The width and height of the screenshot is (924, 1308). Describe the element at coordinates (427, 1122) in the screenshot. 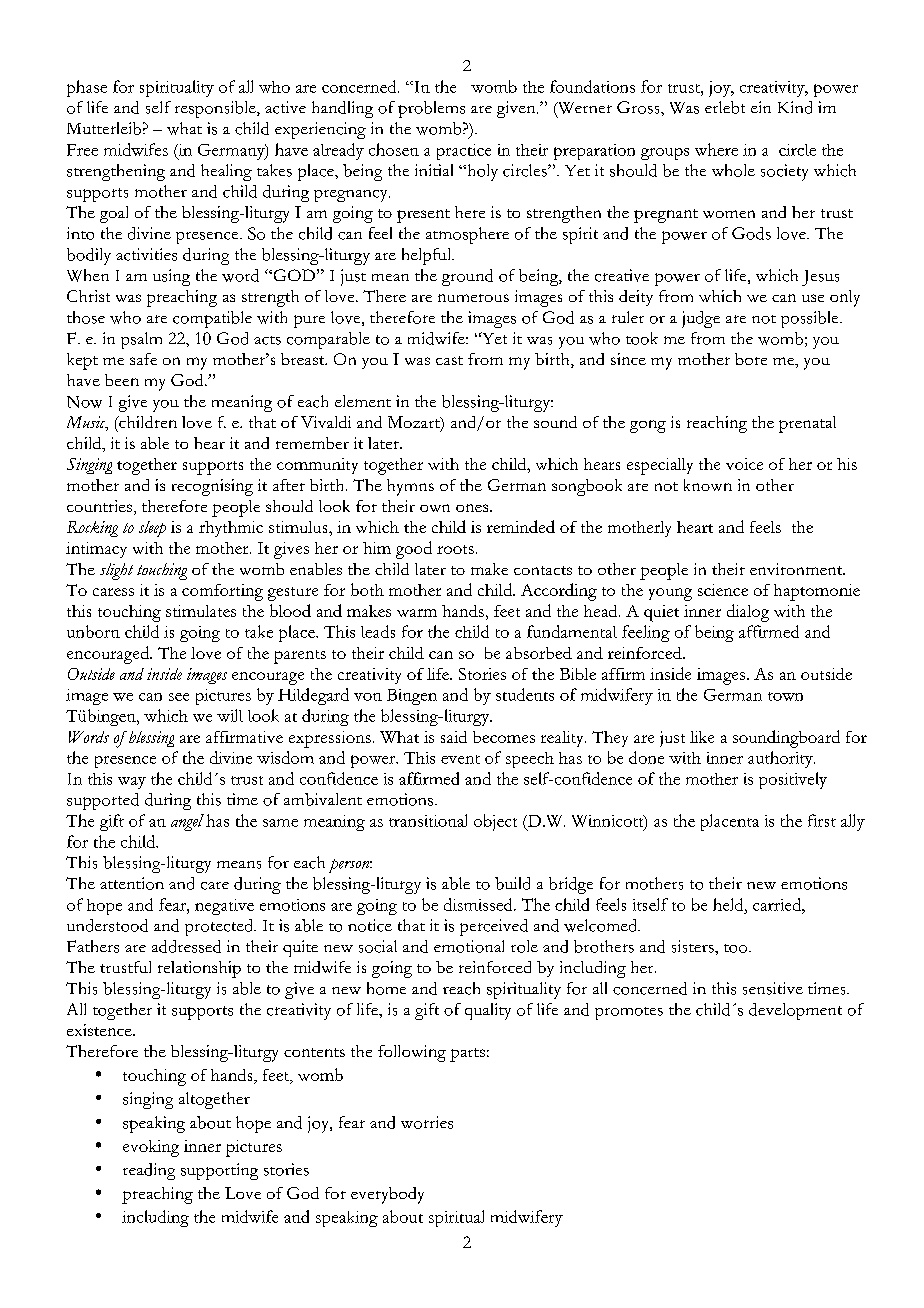

I see `worries` at that location.
